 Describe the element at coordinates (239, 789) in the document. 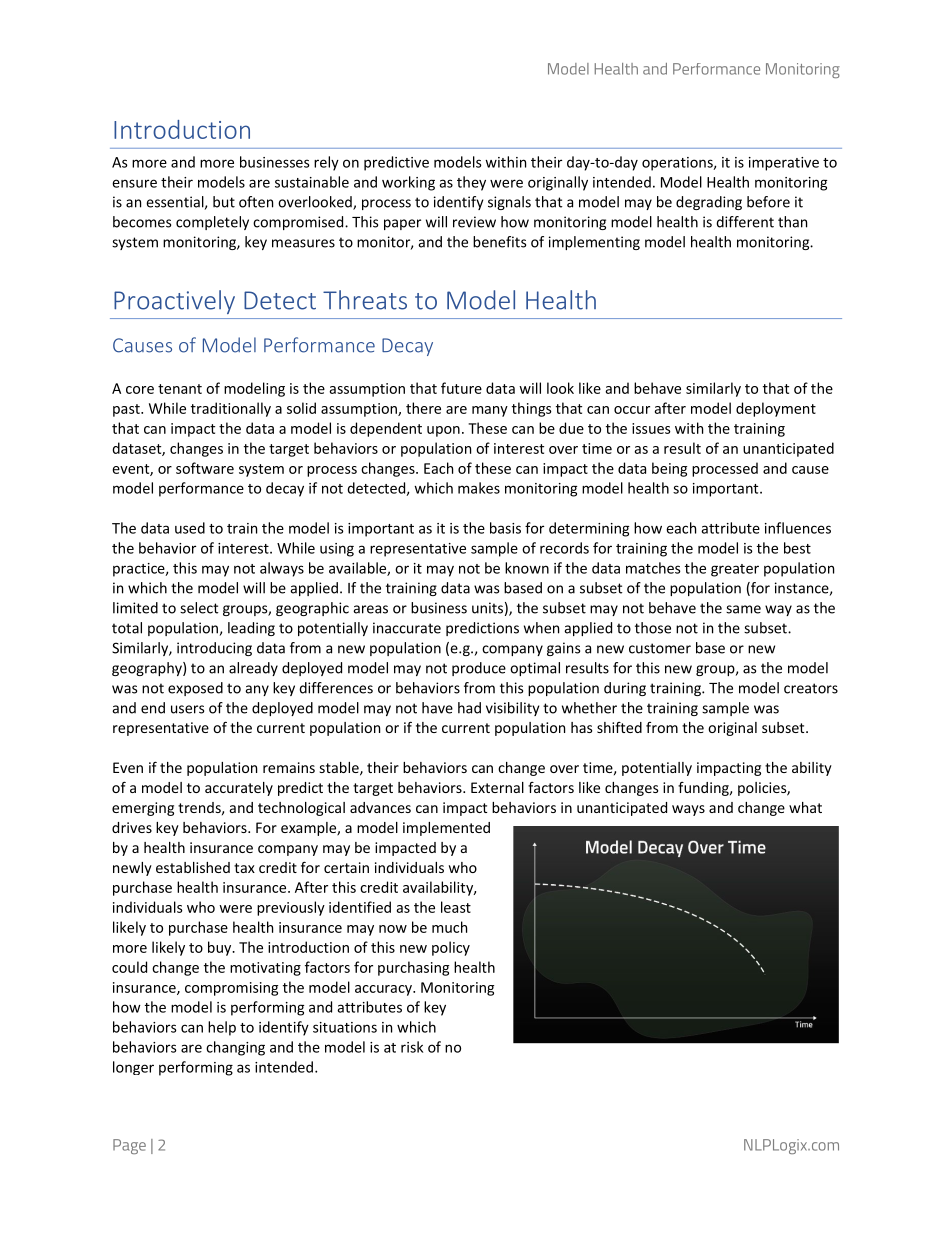

I see `accurately` at that location.
